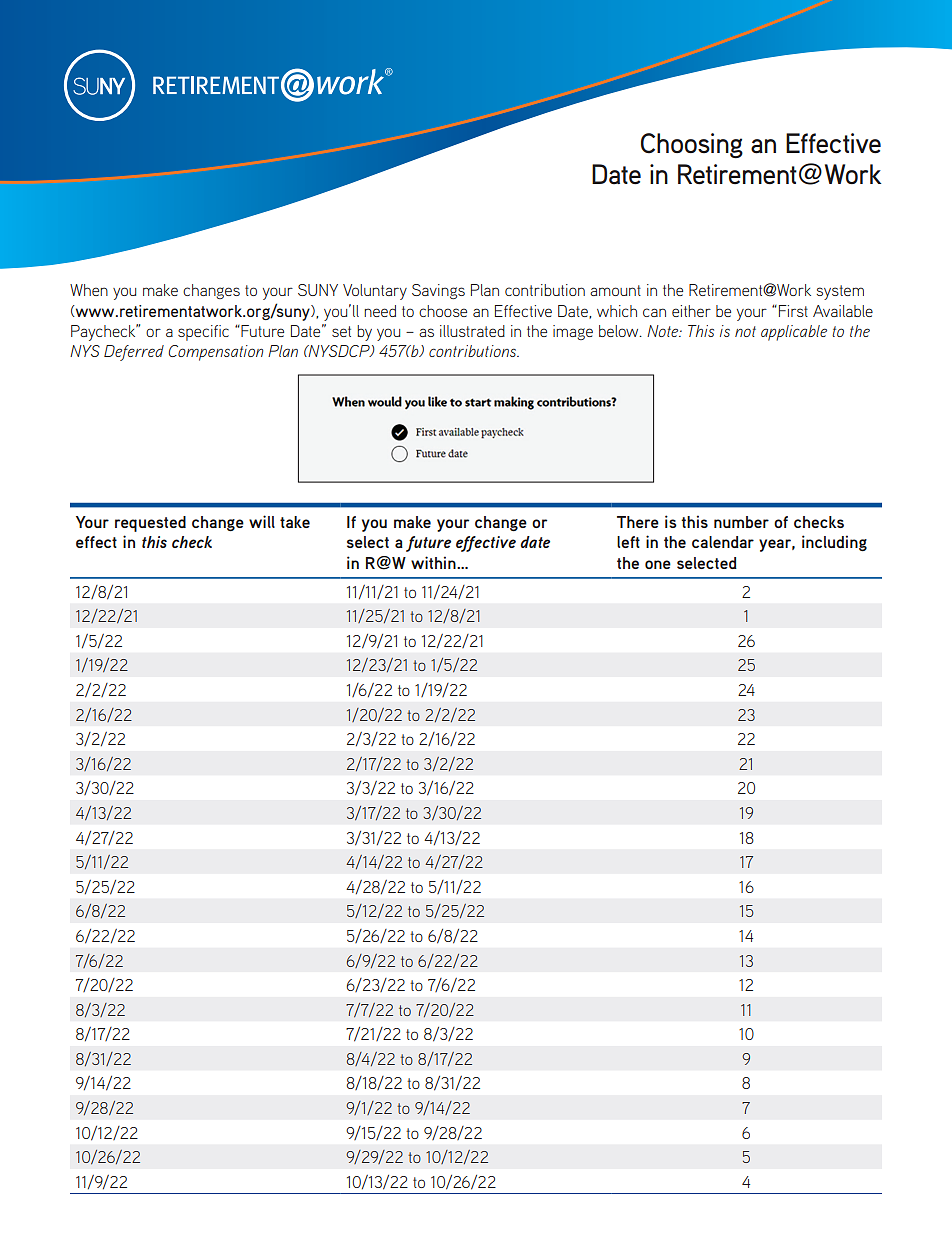 This image has height=1233, width=952. What do you see at coordinates (472, 331) in the image?
I see `illustrated` at bounding box center [472, 331].
